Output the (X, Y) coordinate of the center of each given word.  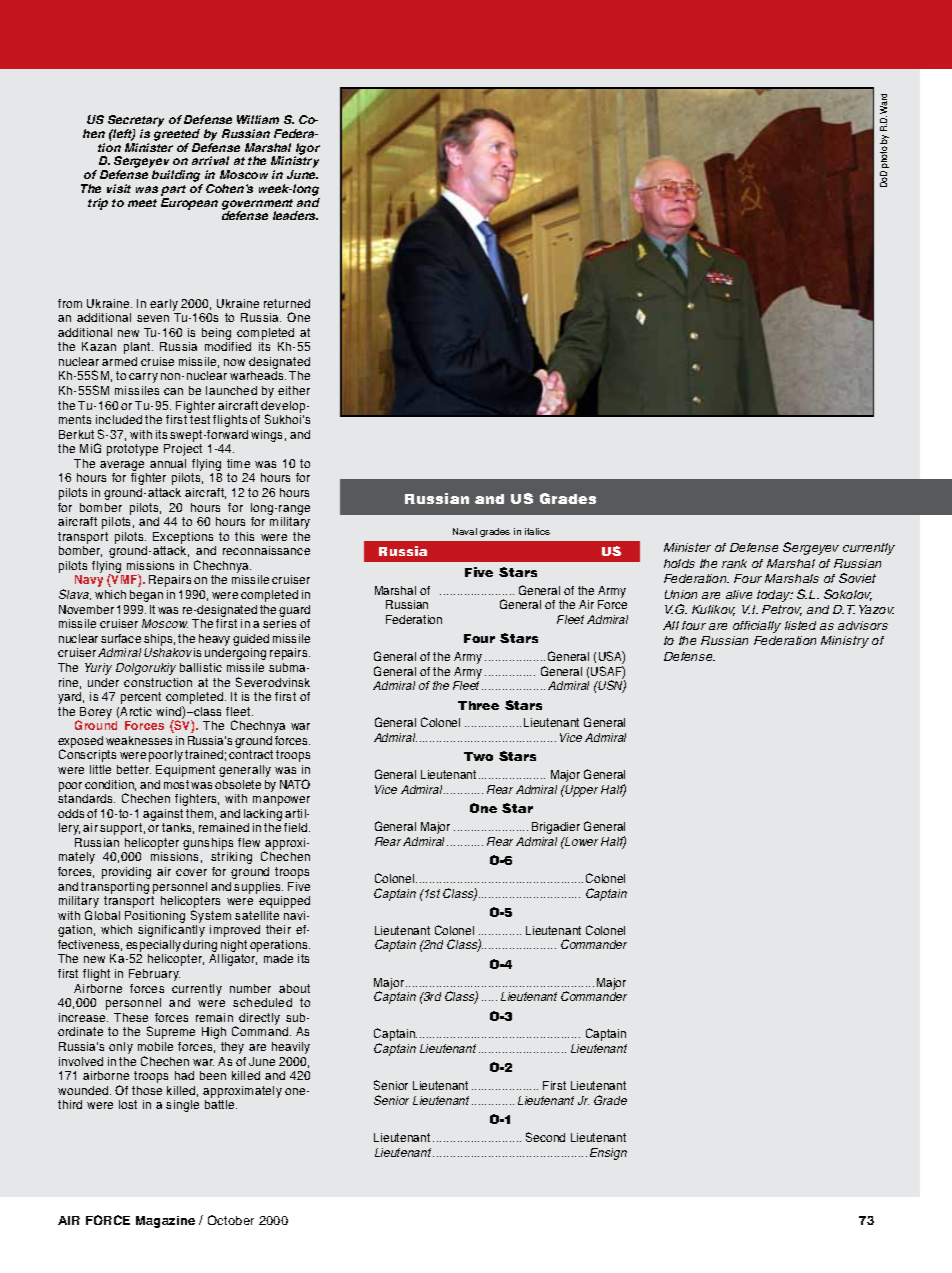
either (294, 390)
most (176, 784)
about (294, 988)
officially (757, 627)
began (146, 596)
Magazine (165, 1222)
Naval (465, 531)
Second (545, 1137)
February (154, 975)
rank (734, 563)
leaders (295, 215)
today (775, 596)
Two (478, 756)
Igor (307, 150)
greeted (177, 135)
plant (138, 348)
